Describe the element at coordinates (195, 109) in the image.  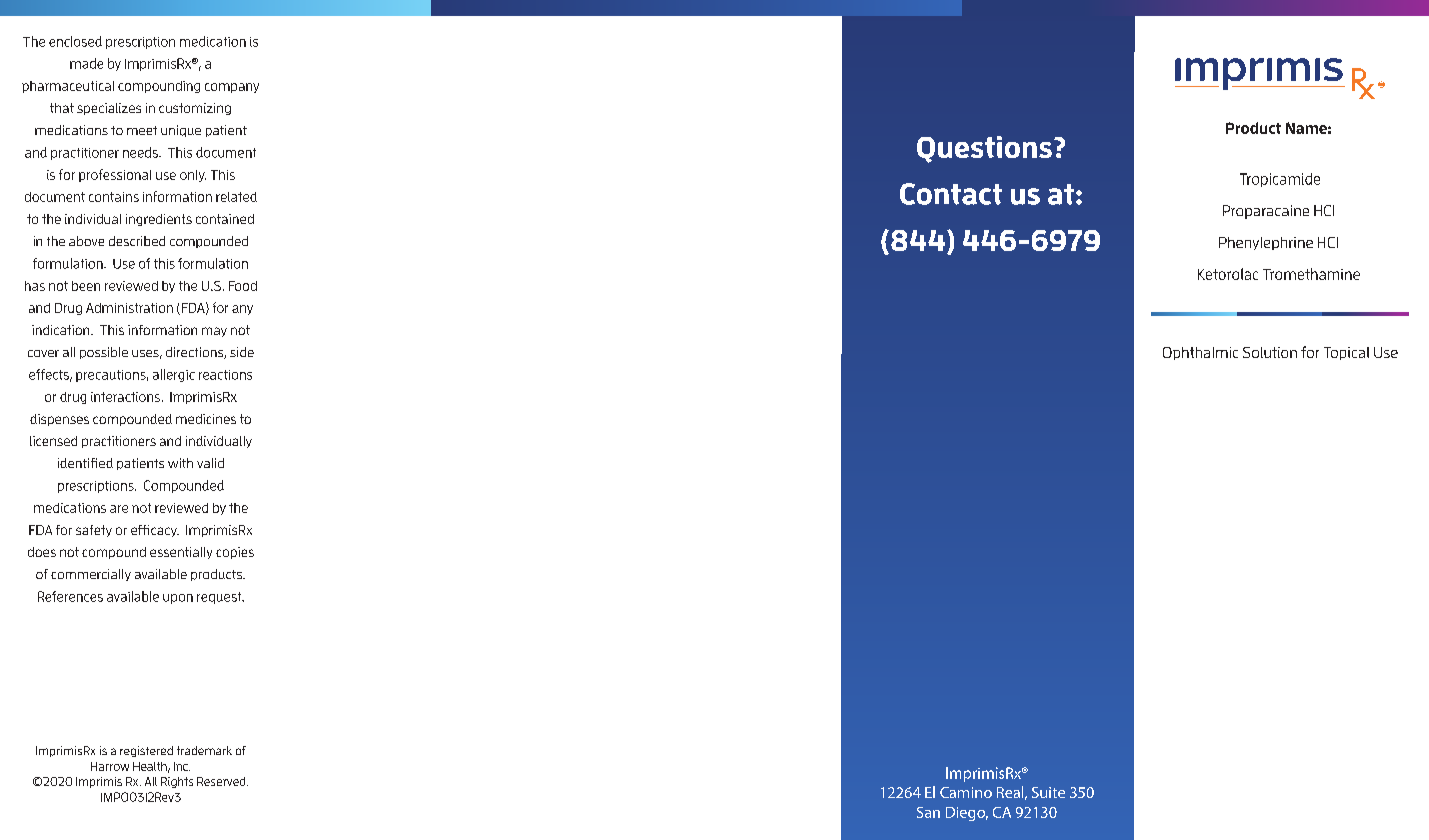
I see `customizing` at that location.
